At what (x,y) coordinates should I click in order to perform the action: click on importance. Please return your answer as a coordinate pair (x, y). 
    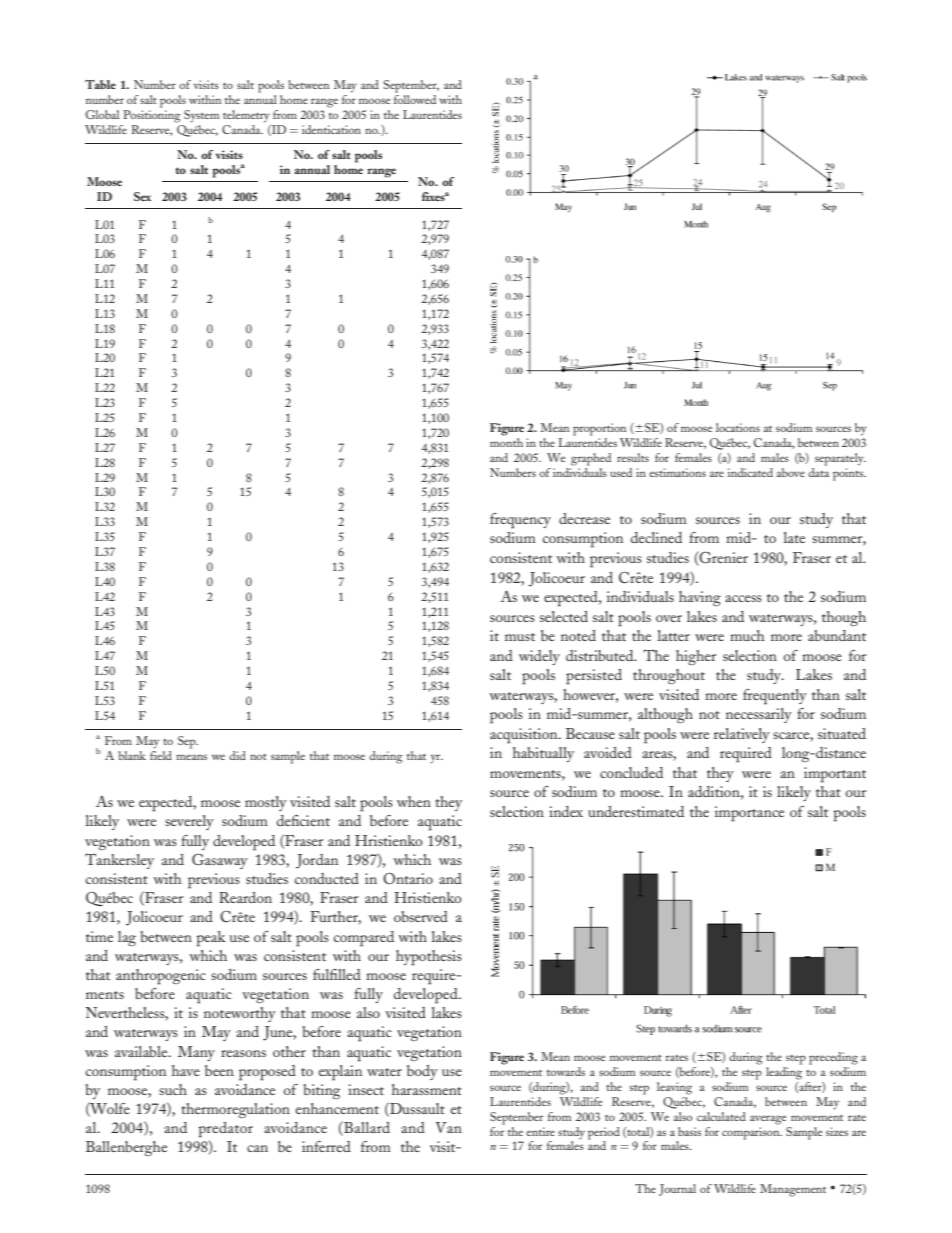
    Looking at the image, I should click on (749, 814).
